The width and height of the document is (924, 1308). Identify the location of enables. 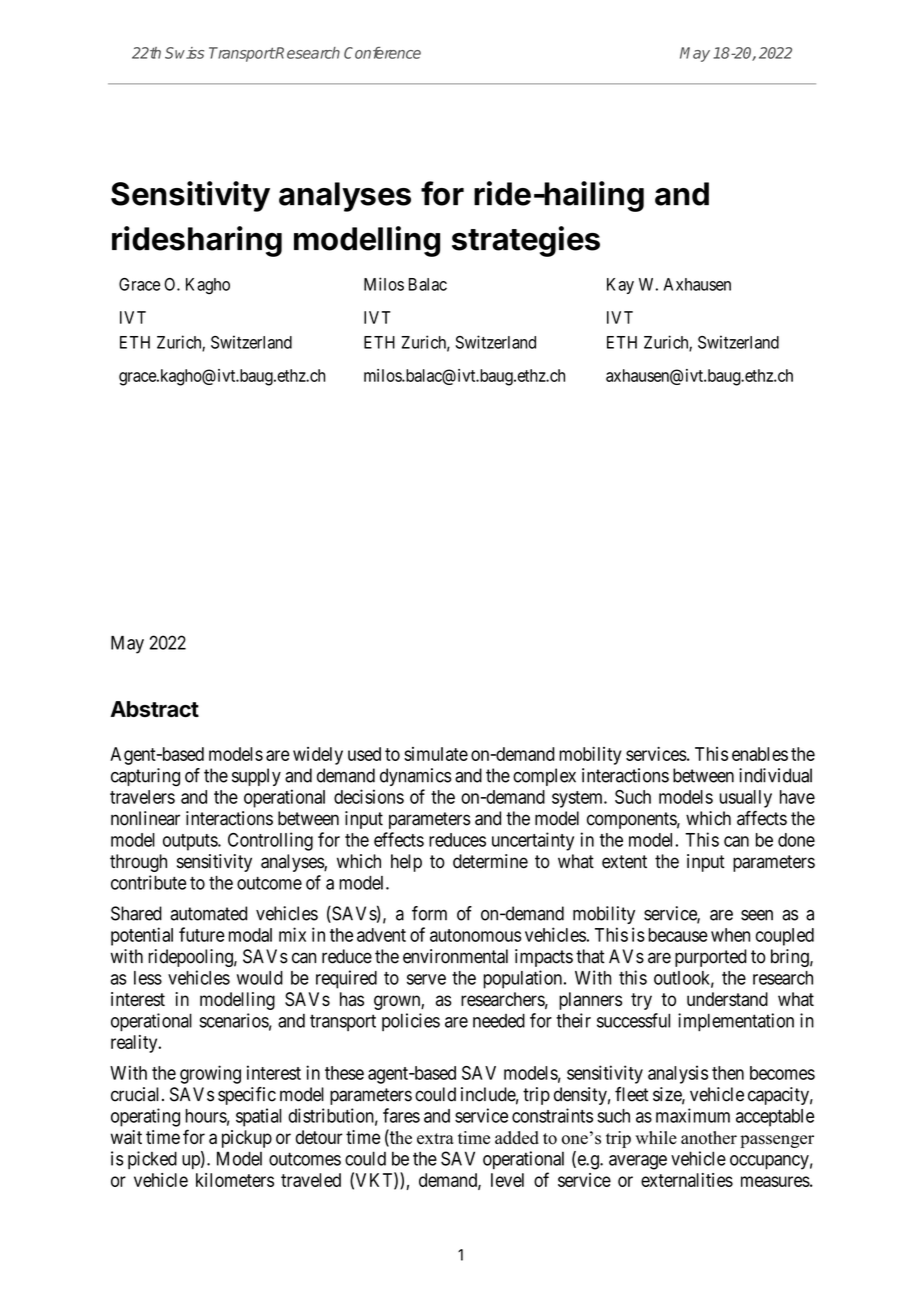
(760, 754).
